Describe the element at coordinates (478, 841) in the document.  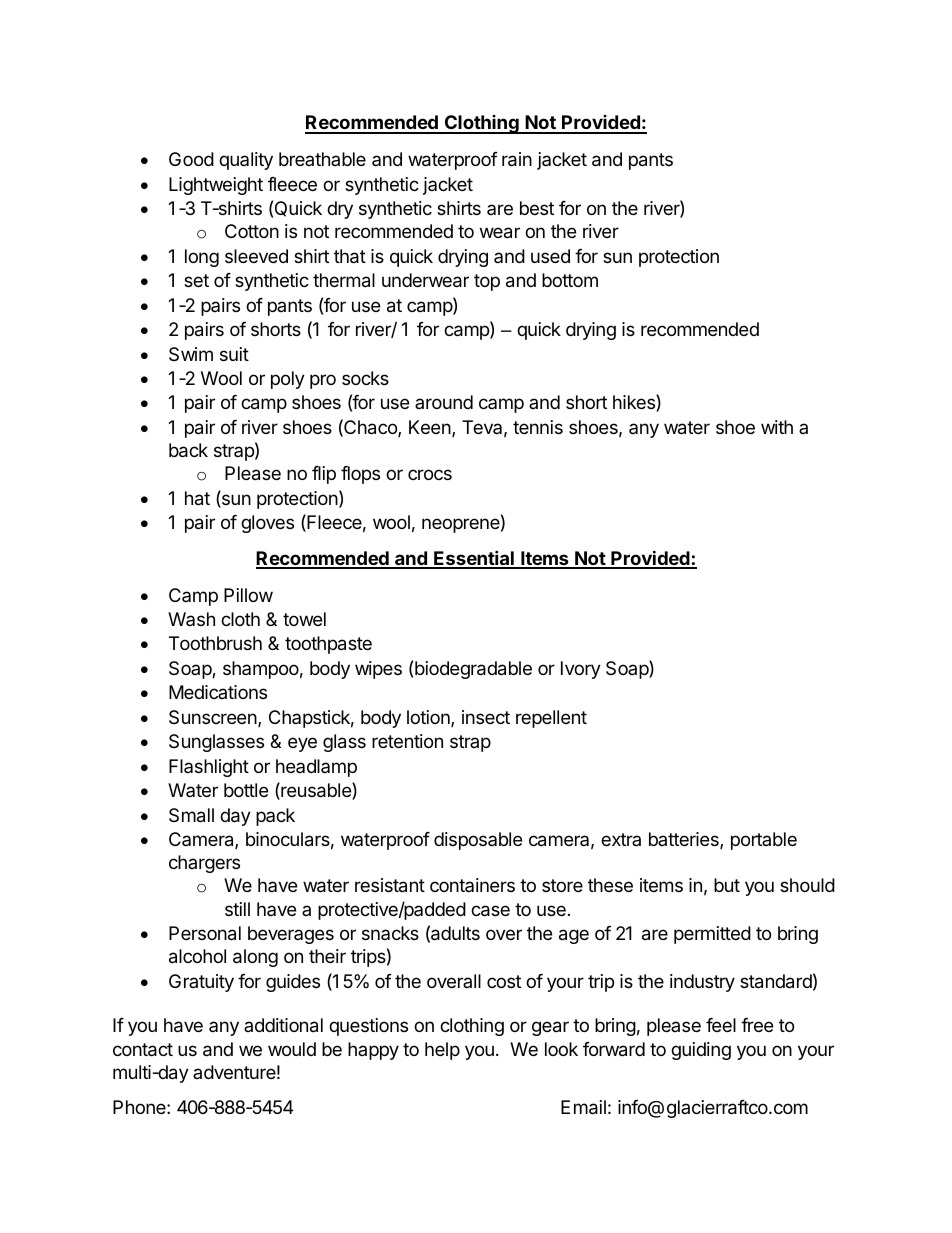
I see `disposable` at that location.
